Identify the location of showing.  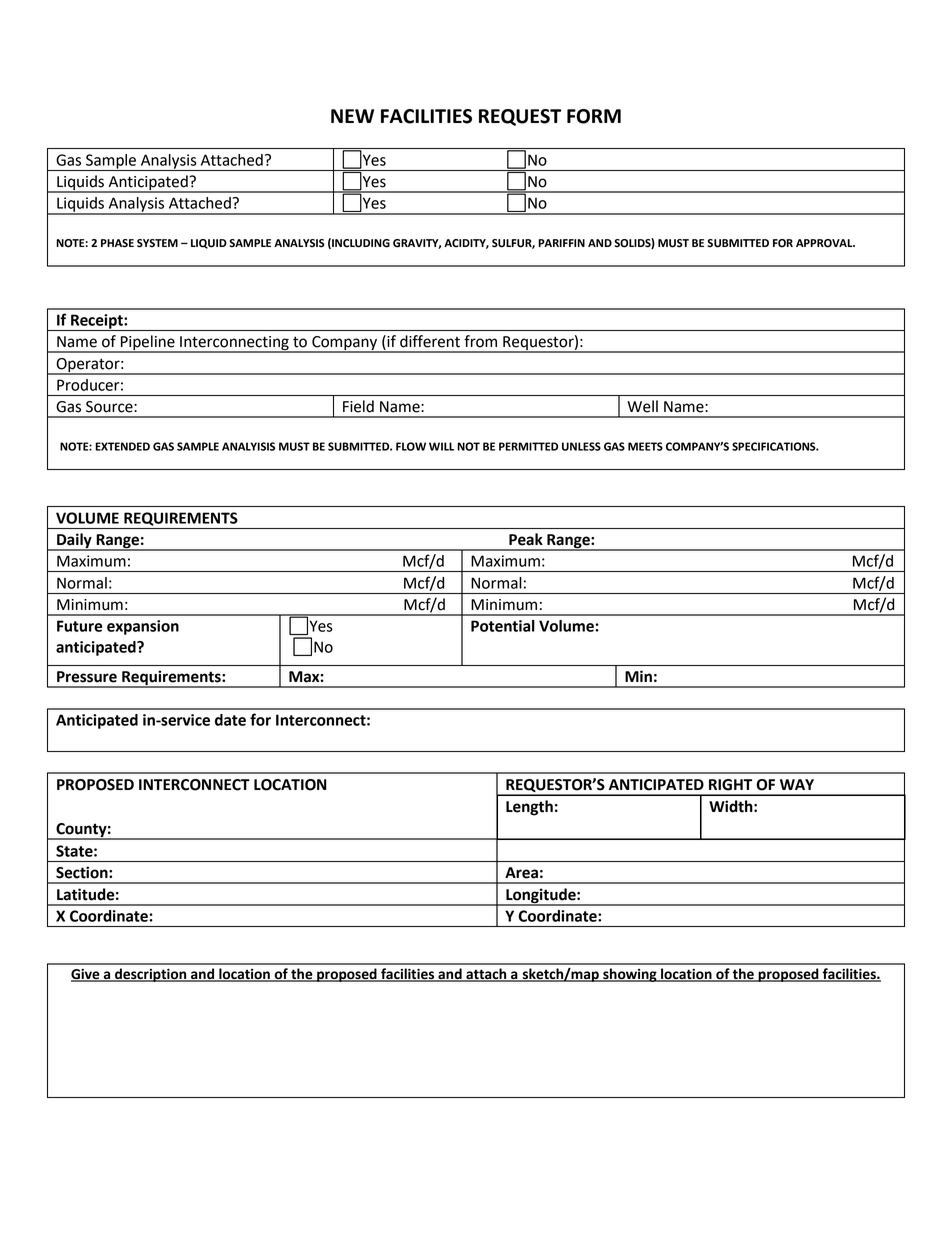
(630, 975).
